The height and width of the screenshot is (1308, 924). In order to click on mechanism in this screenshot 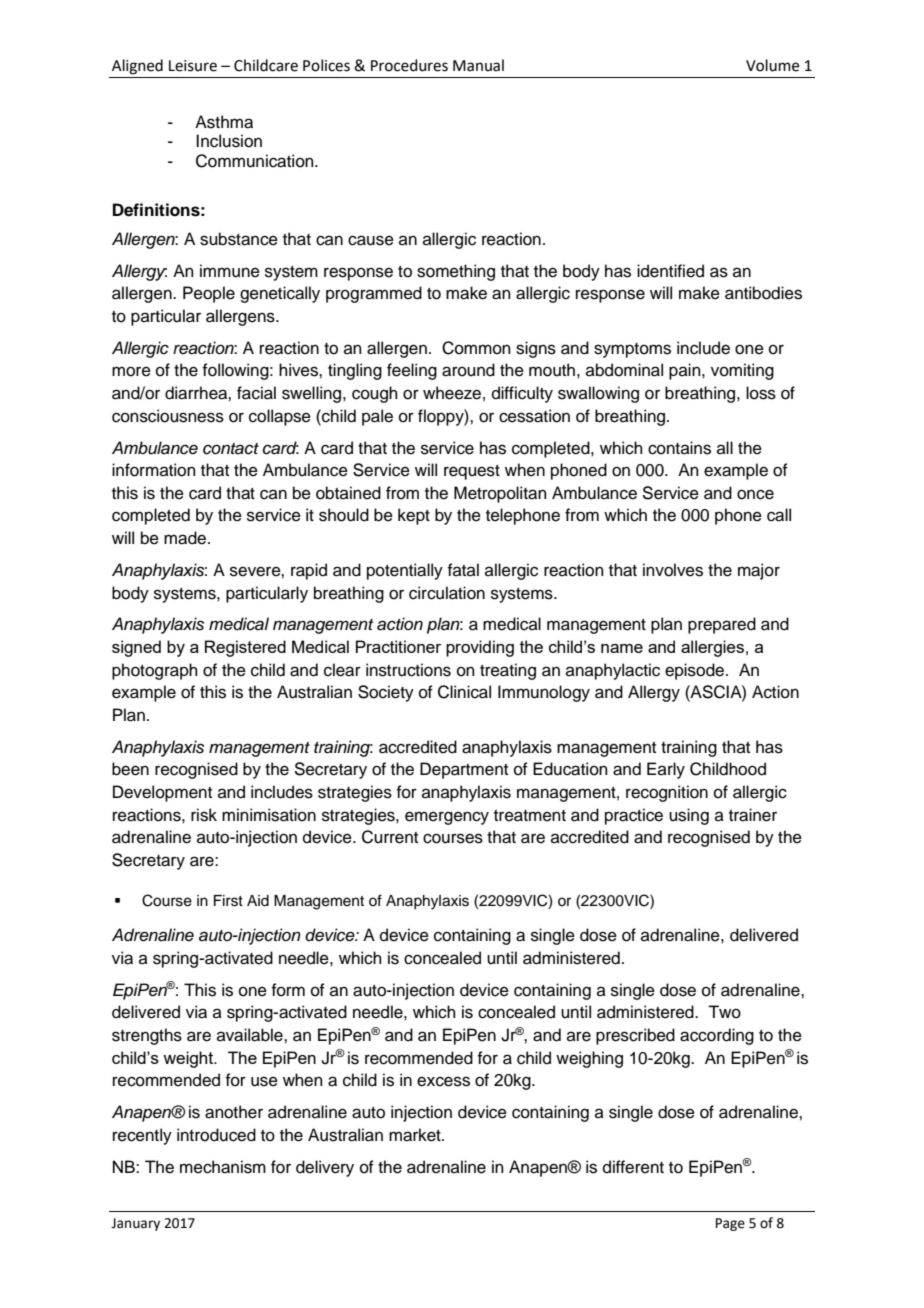, I will do `click(223, 1167)`.
